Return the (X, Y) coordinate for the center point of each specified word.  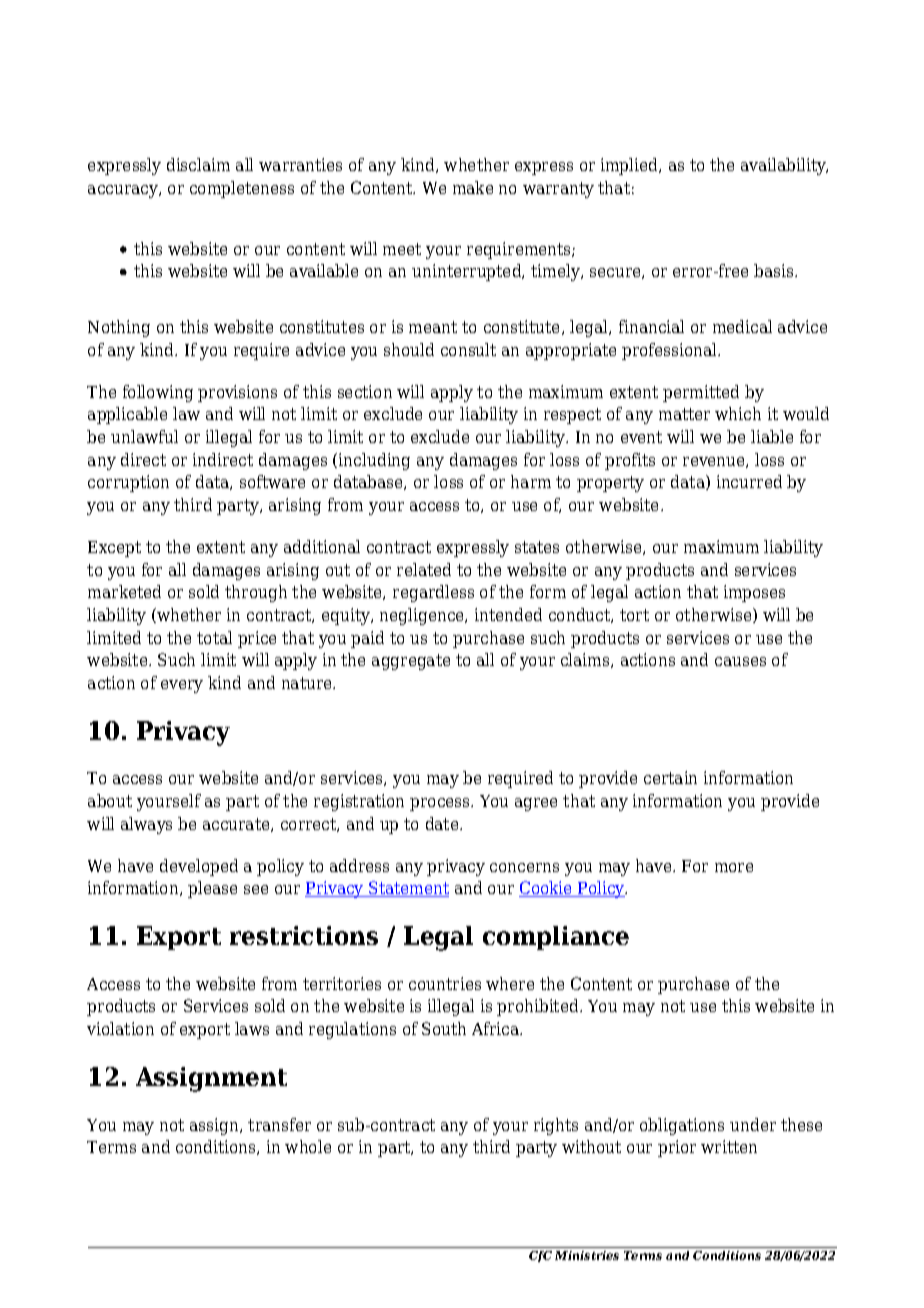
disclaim (198, 164)
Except (114, 549)
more (734, 867)
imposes (754, 593)
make (473, 187)
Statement (408, 889)
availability (784, 166)
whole (308, 1146)
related (424, 569)
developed (199, 867)
